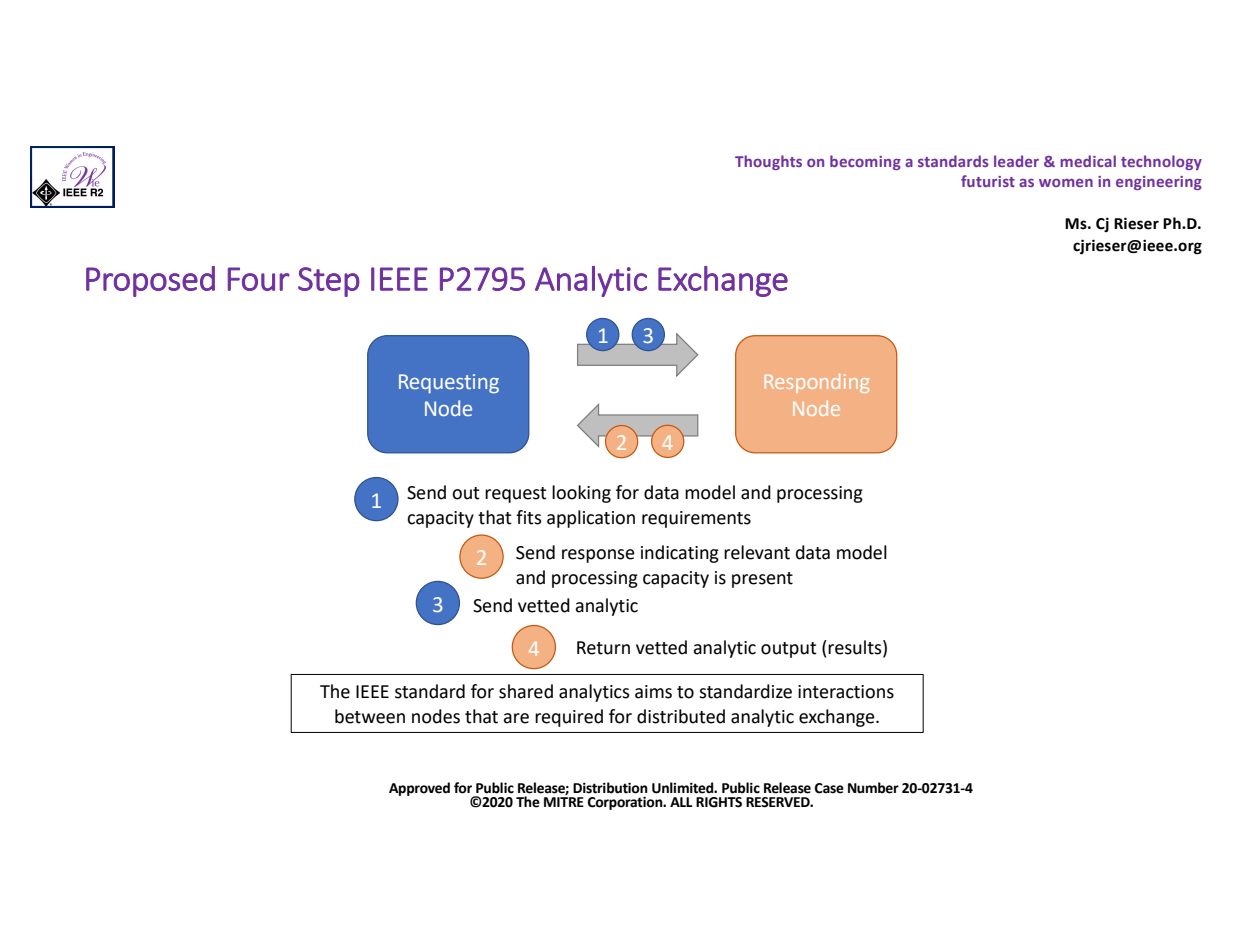 The image size is (1233, 952). Describe the element at coordinates (259, 279) in the screenshot. I see `Four` at that location.
